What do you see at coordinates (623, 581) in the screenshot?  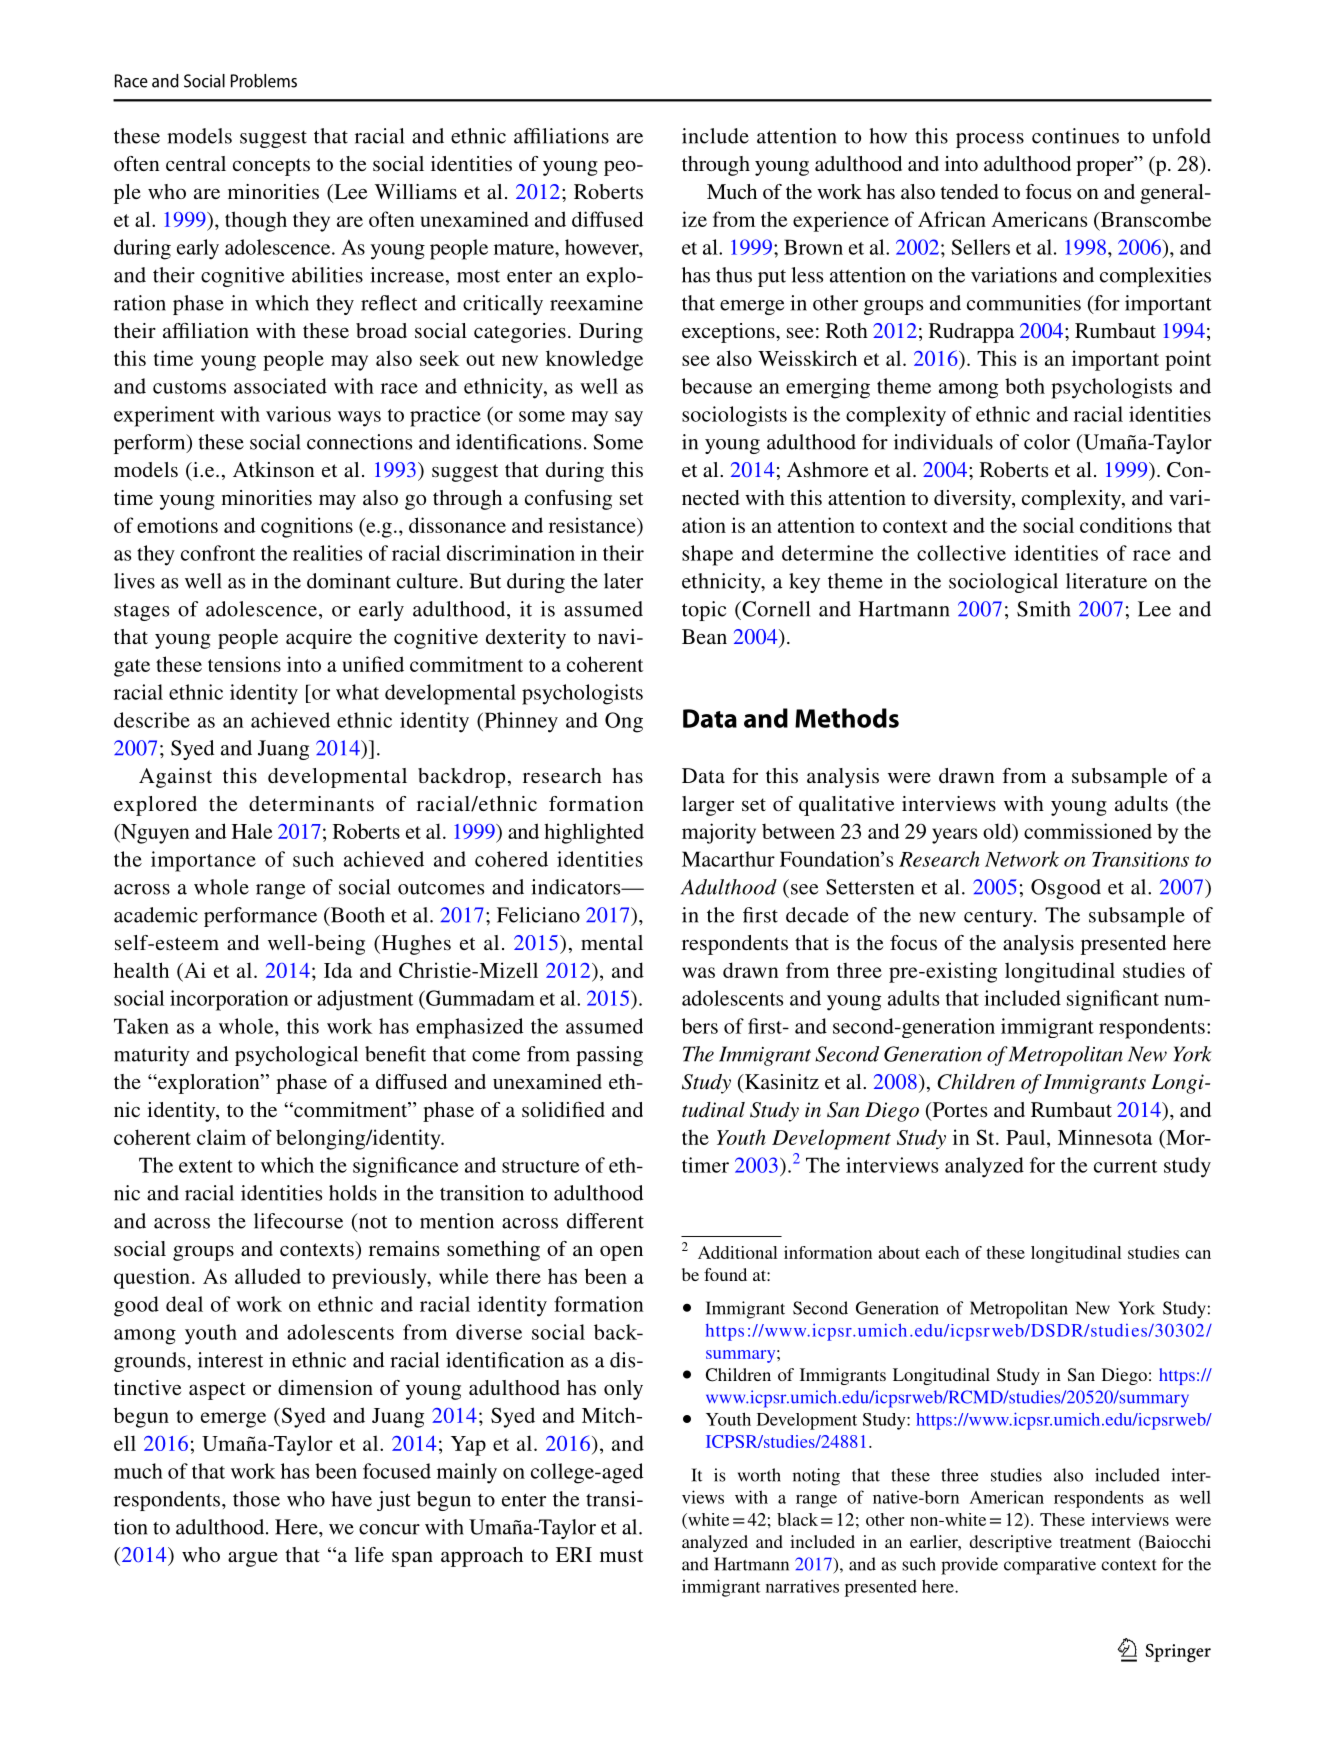 I see `later` at bounding box center [623, 581].
